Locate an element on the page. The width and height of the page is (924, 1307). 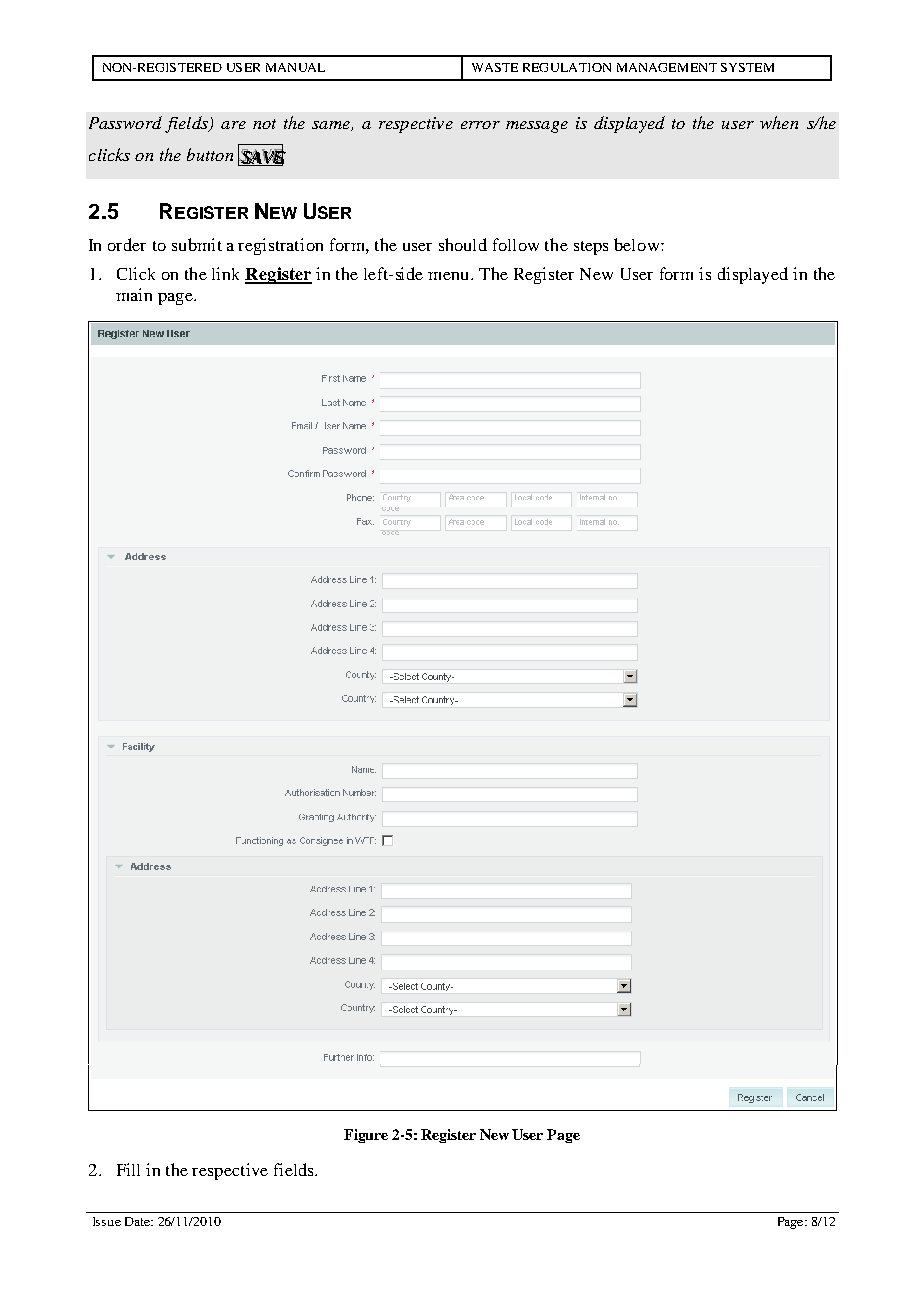
are is located at coordinates (233, 125).
